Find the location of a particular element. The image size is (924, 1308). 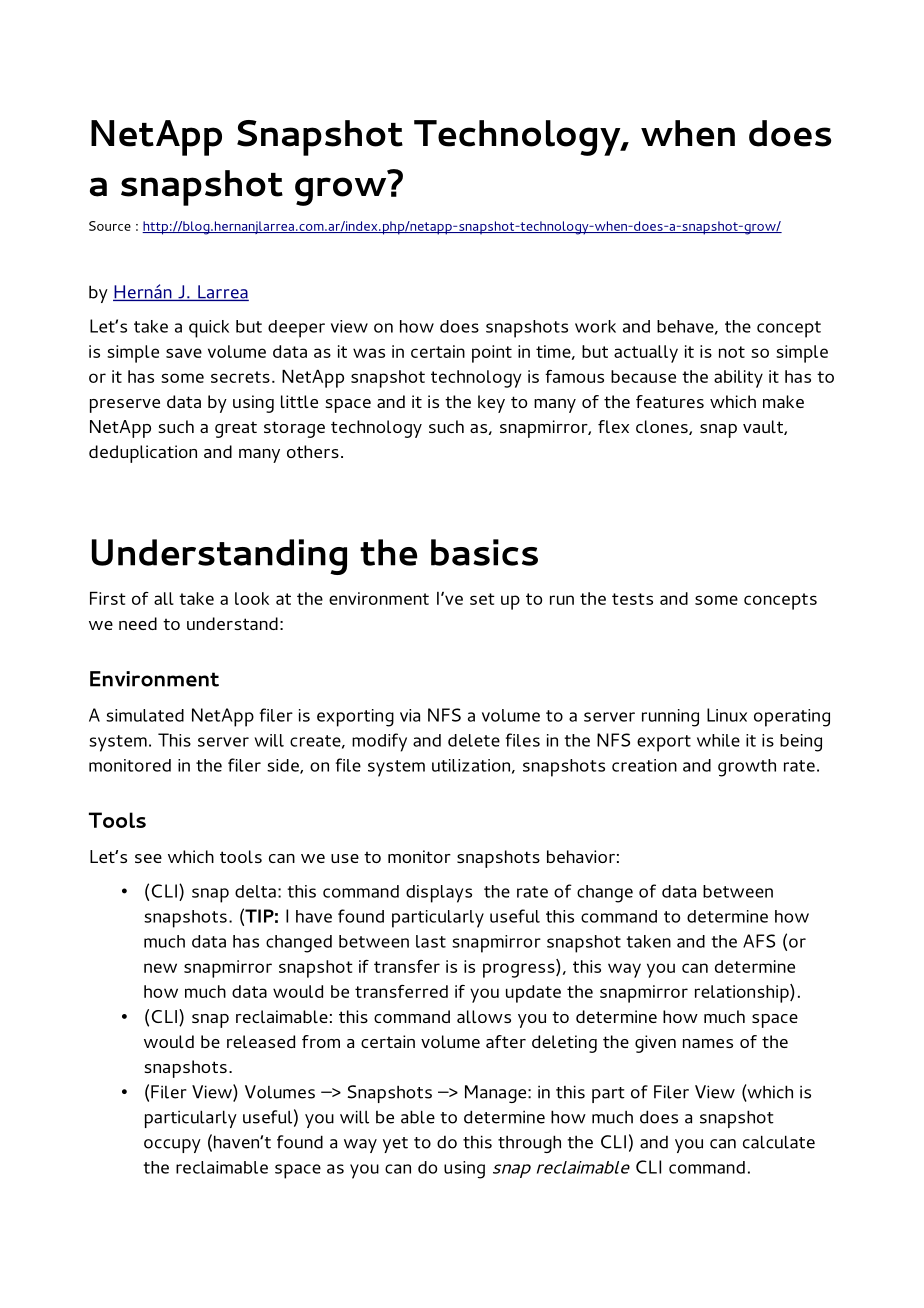

occupy is located at coordinates (172, 1146).
